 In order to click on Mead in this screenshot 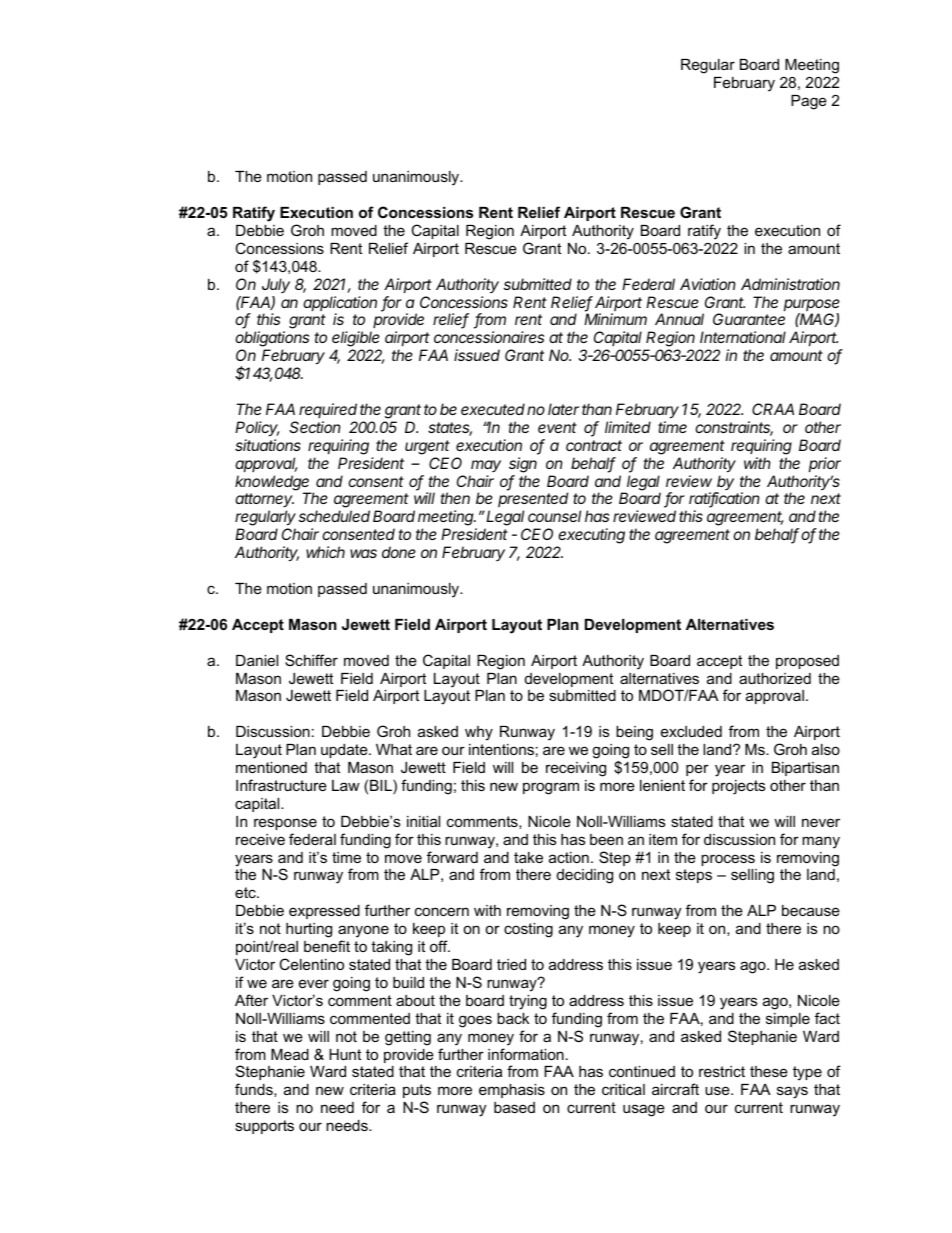, I will do `click(290, 1054)`.
